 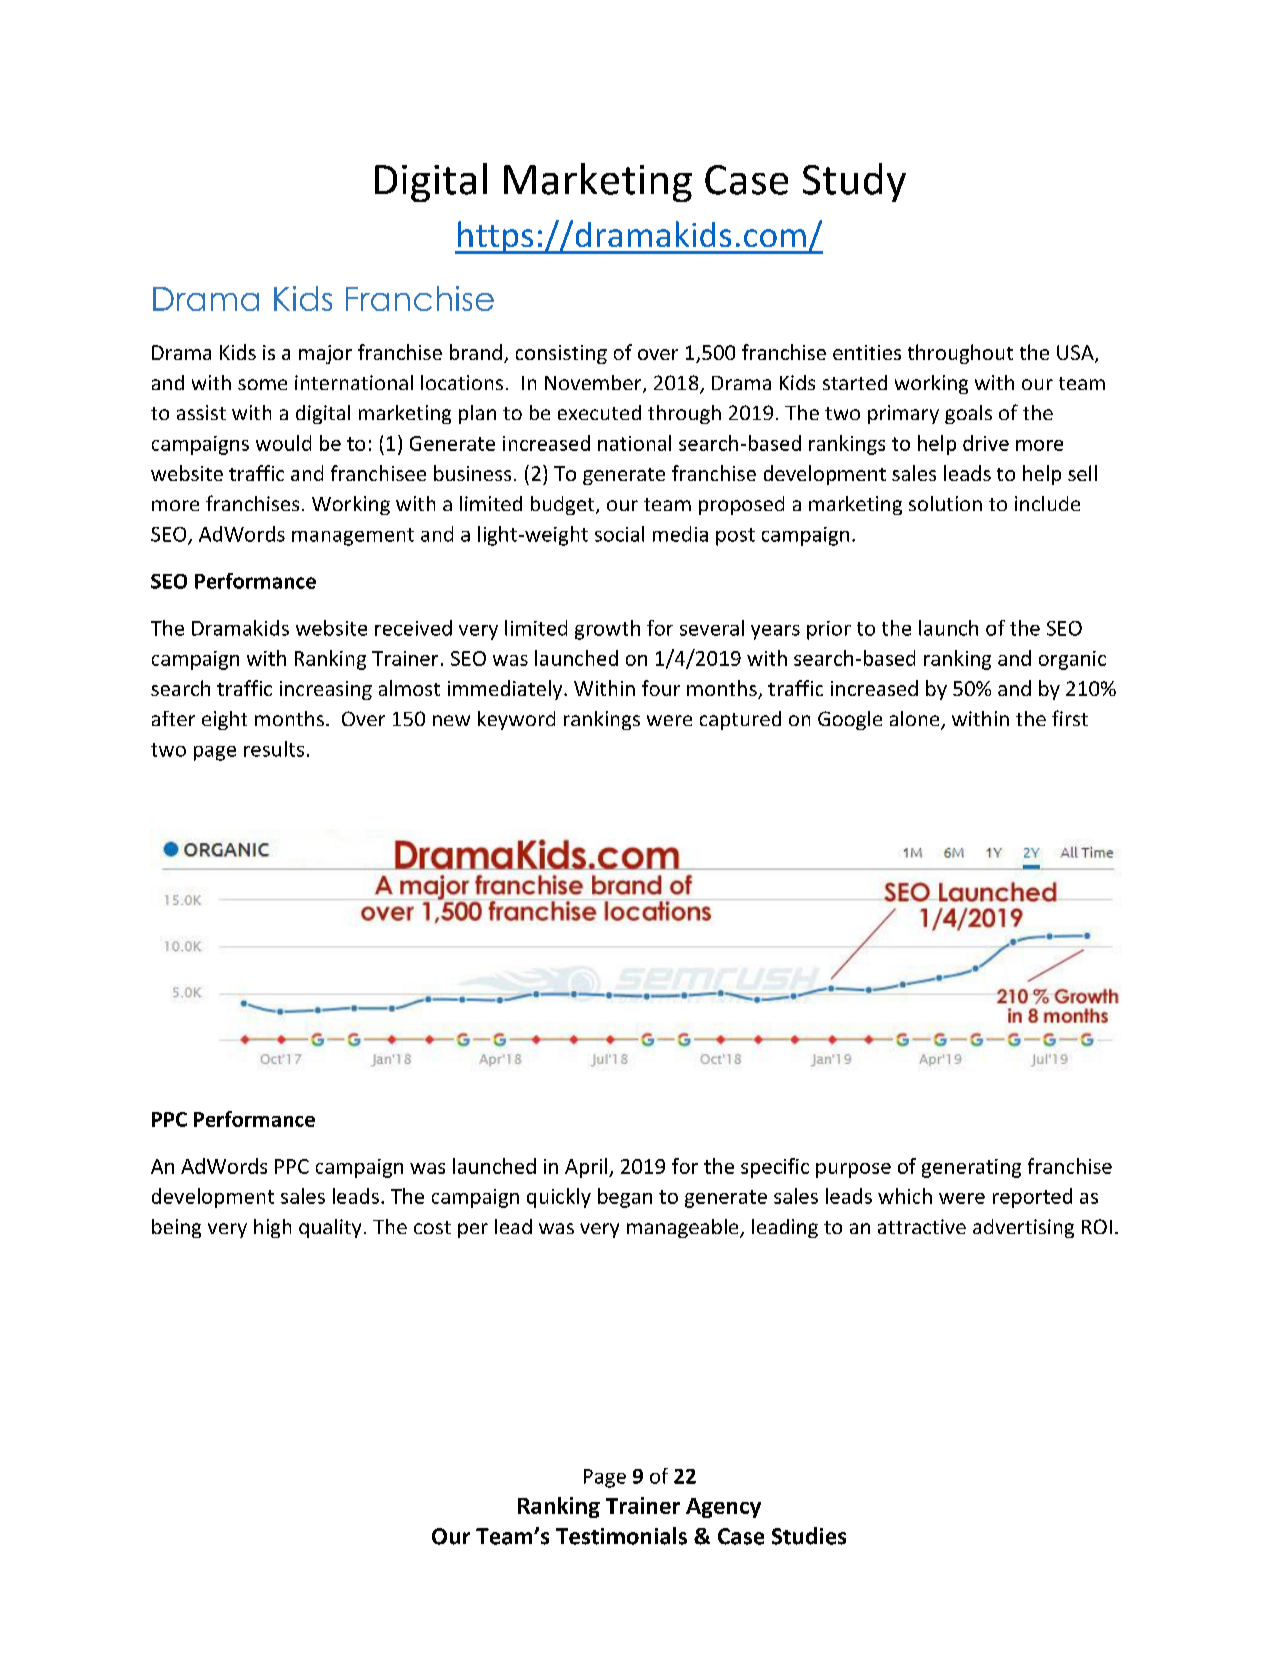 What do you see at coordinates (1072, 660) in the page?
I see `organic` at bounding box center [1072, 660].
